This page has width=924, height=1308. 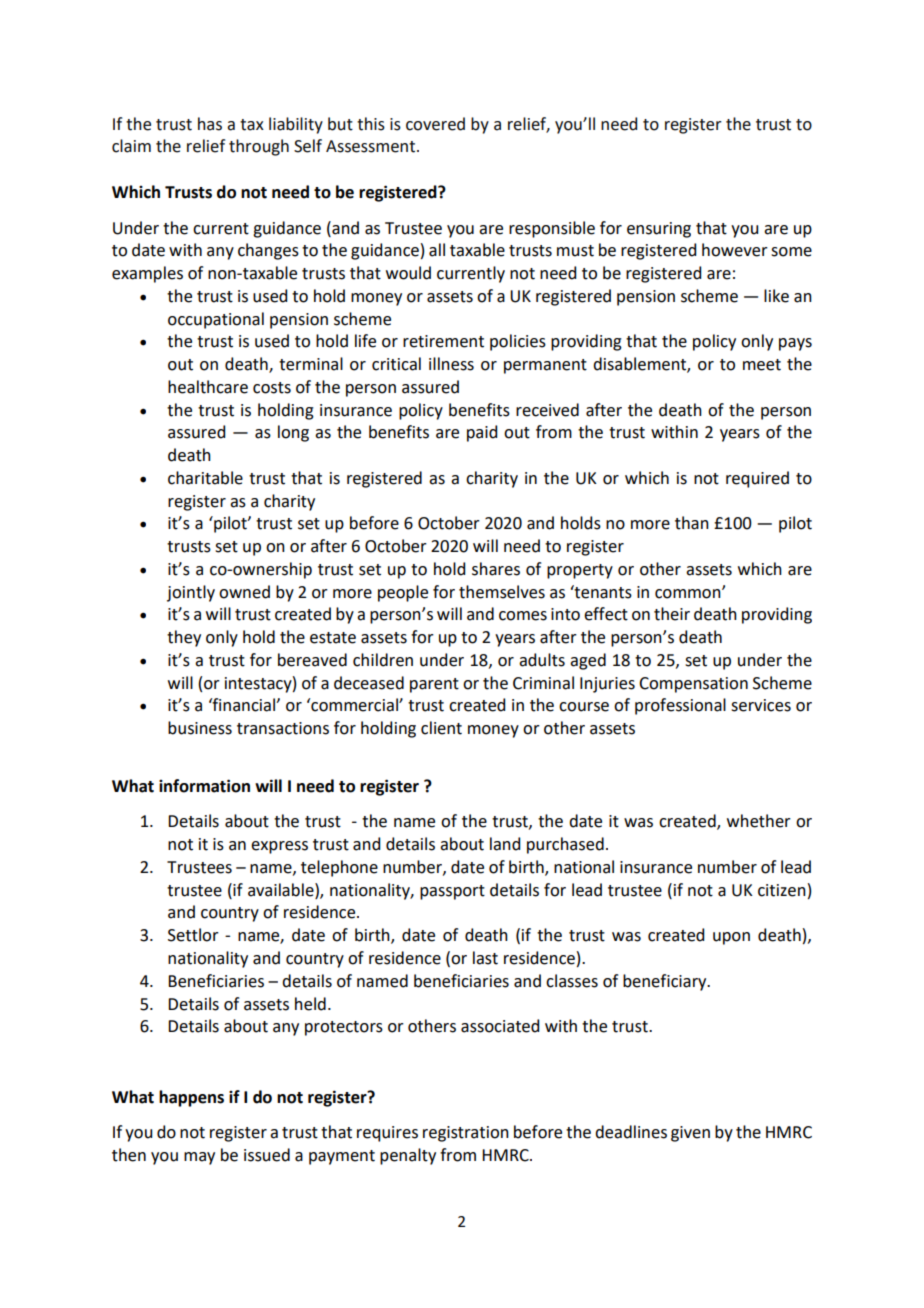 What do you see at coordinates (466, 1134) in the page?
I see `registration` at bounding box center [466, 1134].
